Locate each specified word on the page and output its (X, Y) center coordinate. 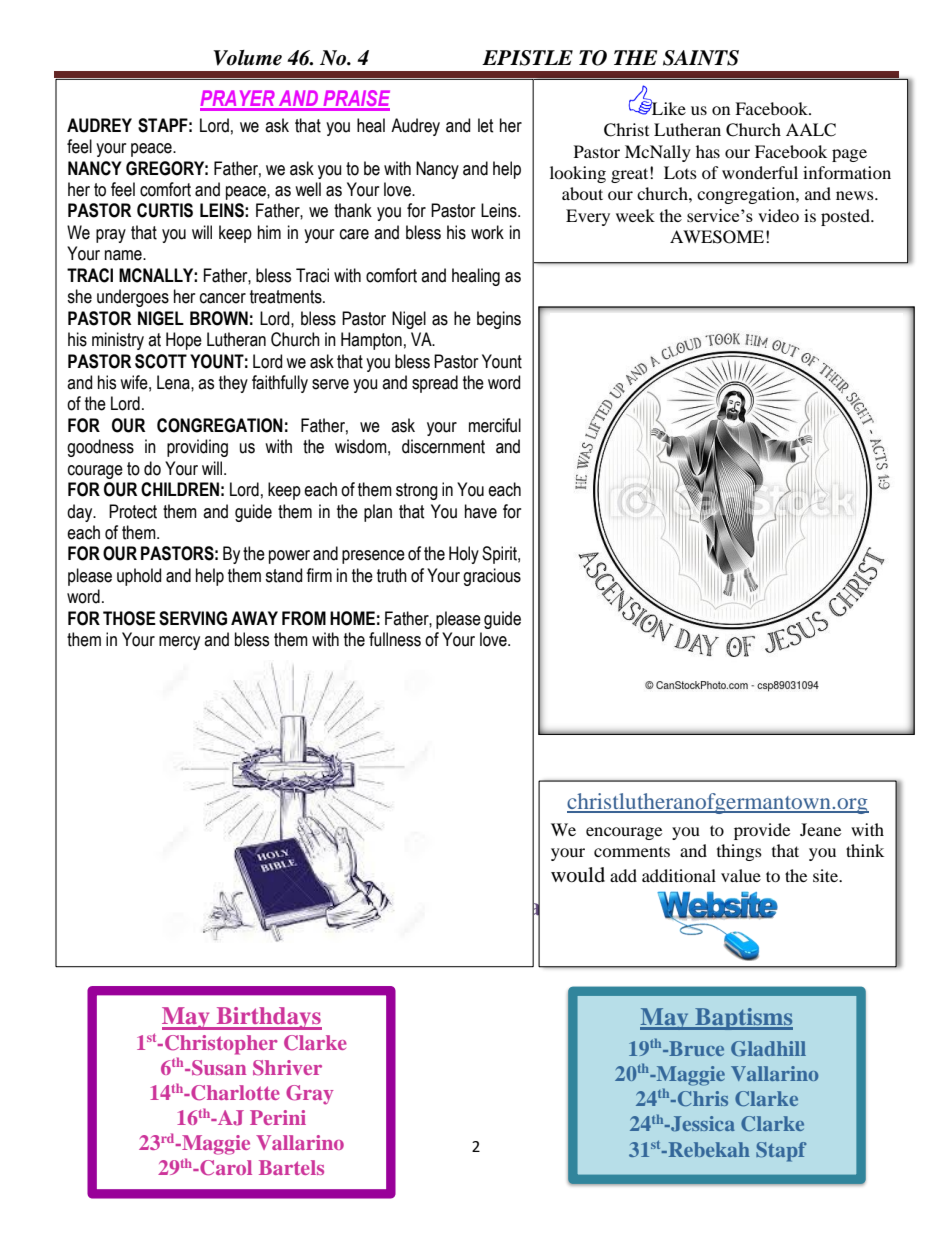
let (486, 125)
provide (762, 831)
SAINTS (701, 58)
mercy (179, 643)
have (481, 511)
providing (197, 448)
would (578, 875)
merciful (495, 425)
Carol (225, 1168)
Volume (247, 58)
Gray (310, 1095)
